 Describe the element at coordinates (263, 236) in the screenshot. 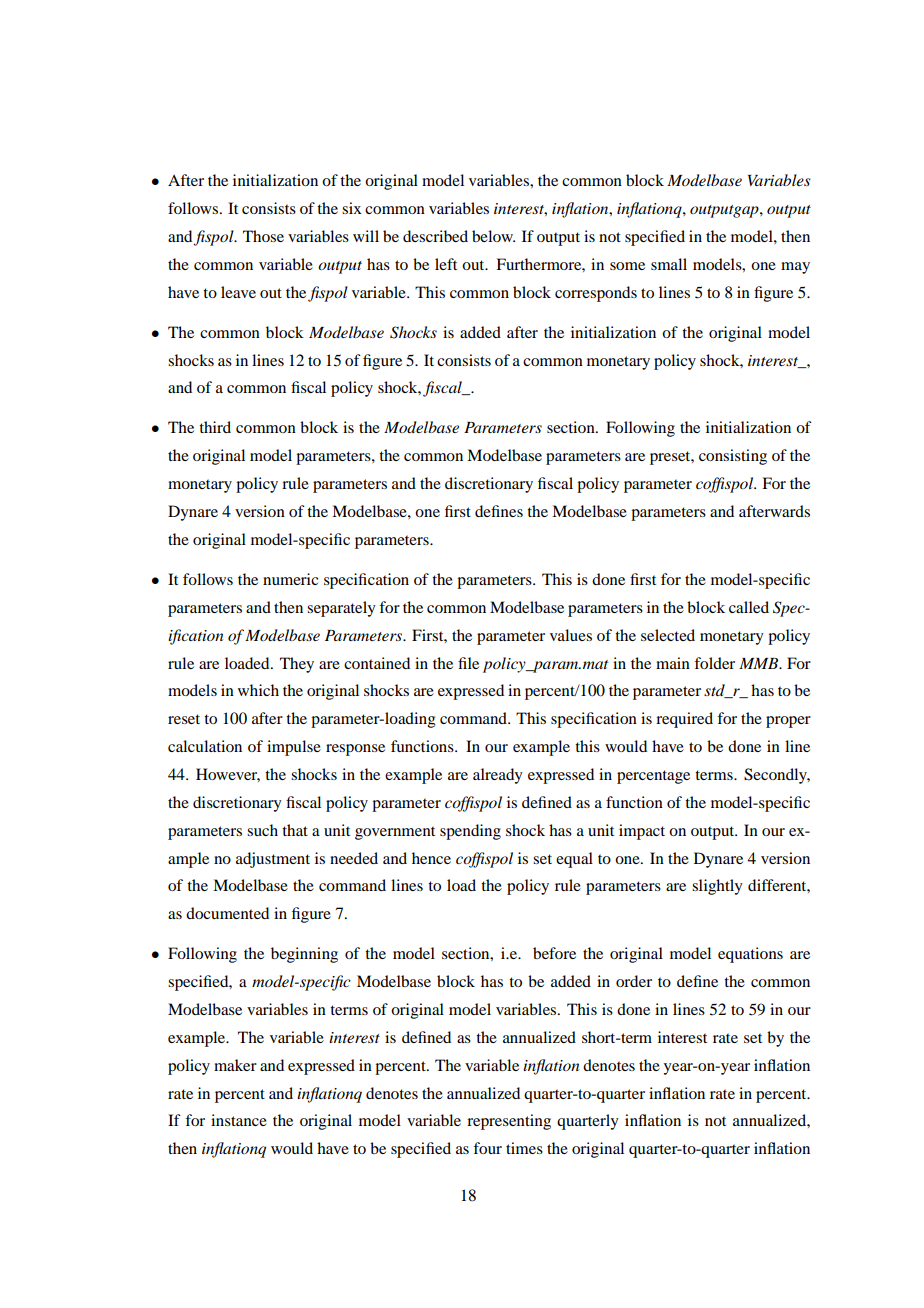

I see `Those` at that location.
